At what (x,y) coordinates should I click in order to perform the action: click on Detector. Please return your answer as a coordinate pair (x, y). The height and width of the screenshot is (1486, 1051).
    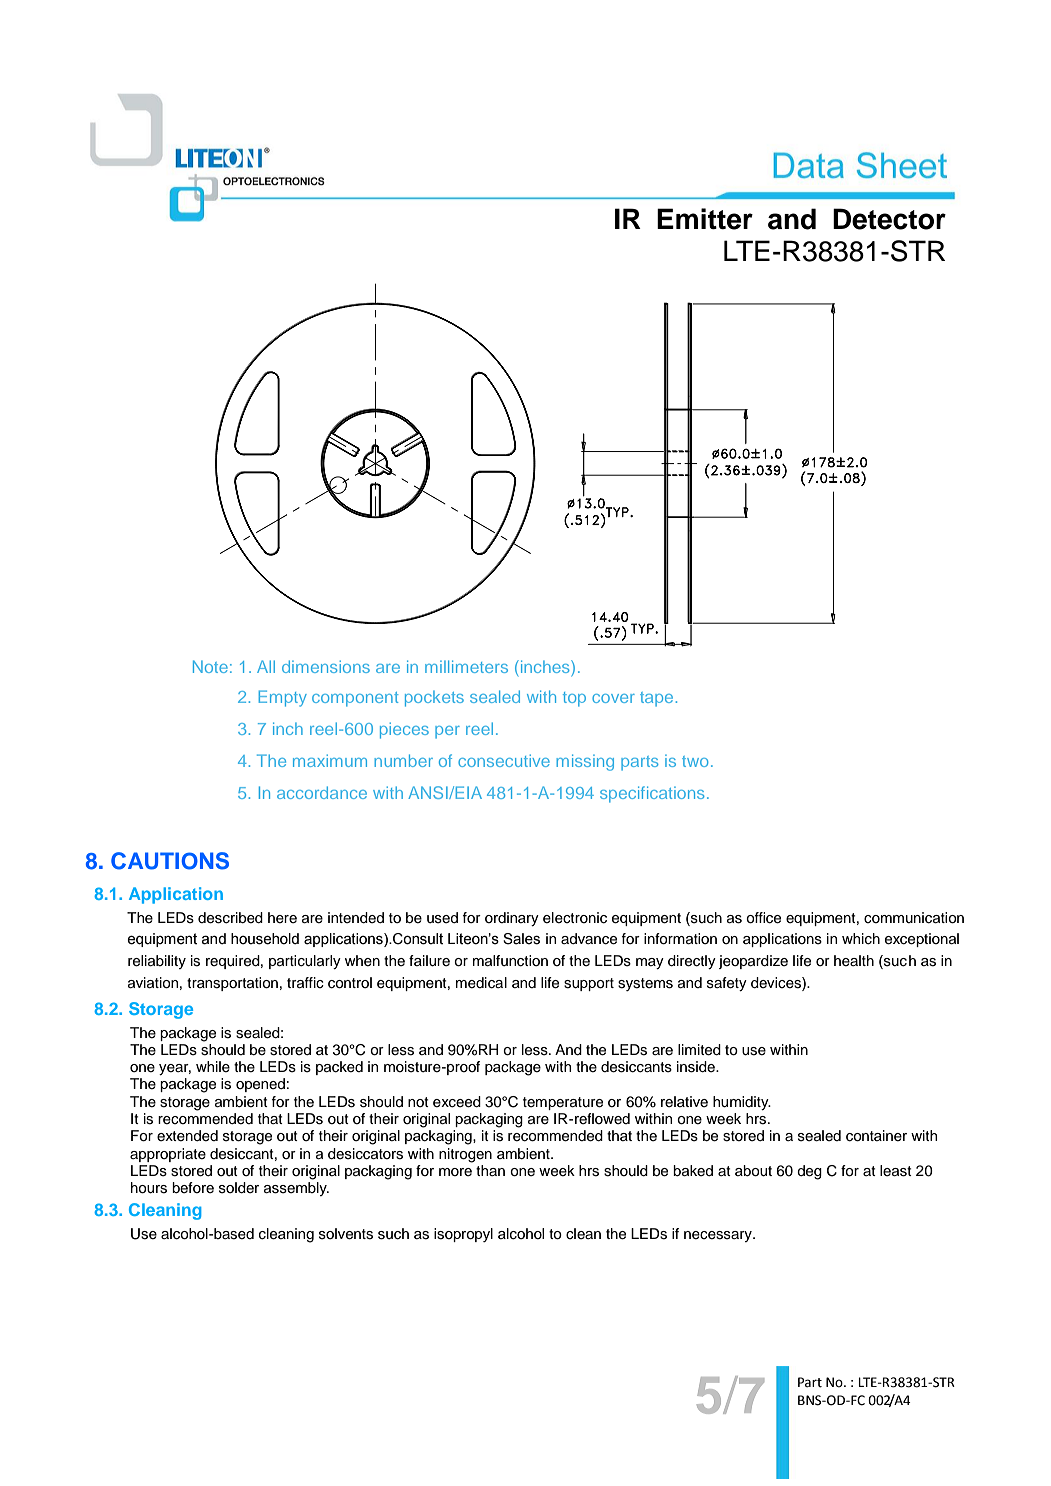
    Looking at the image, I should click on (889, 219).
